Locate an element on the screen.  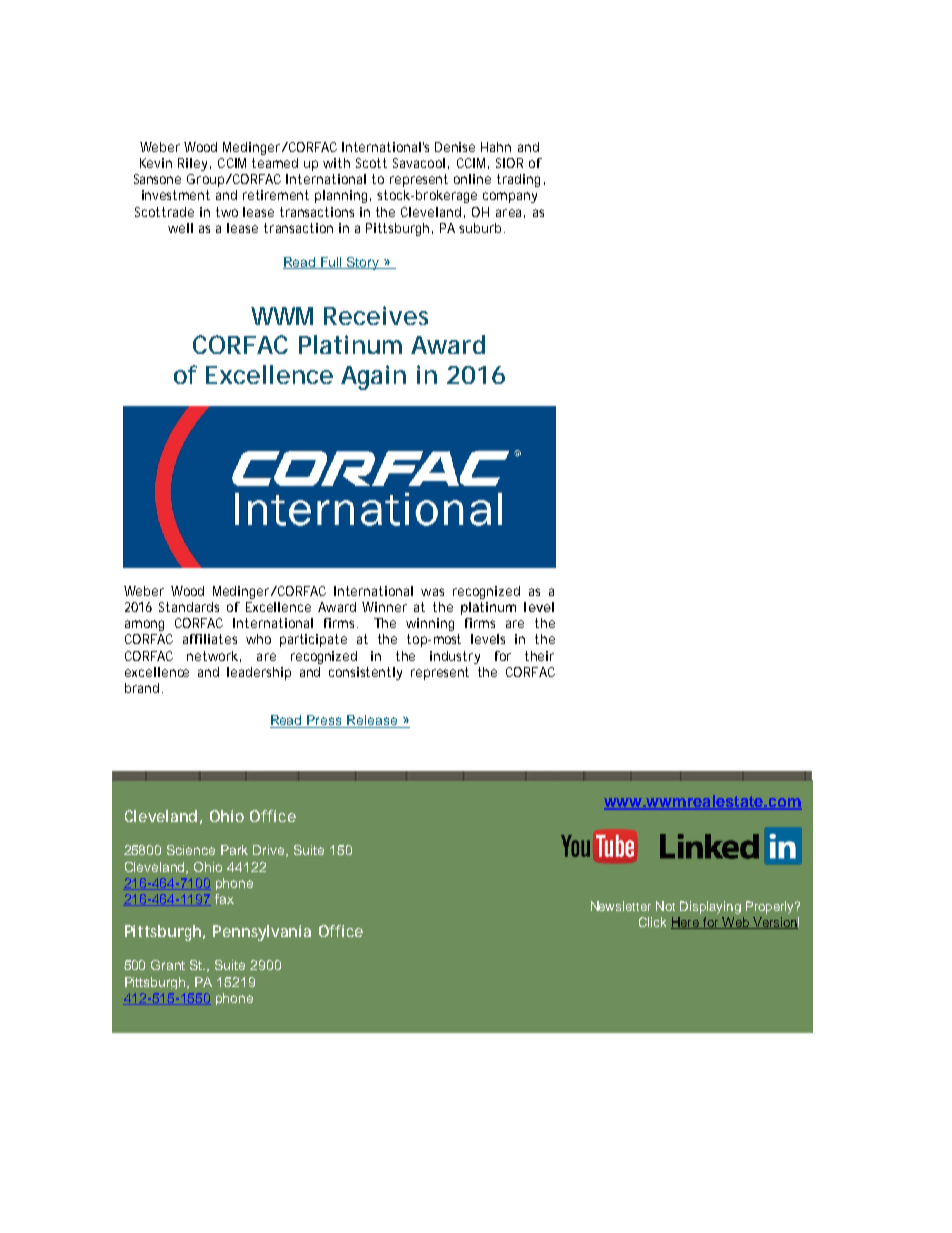
Here is located at coordinates (686, 923).
